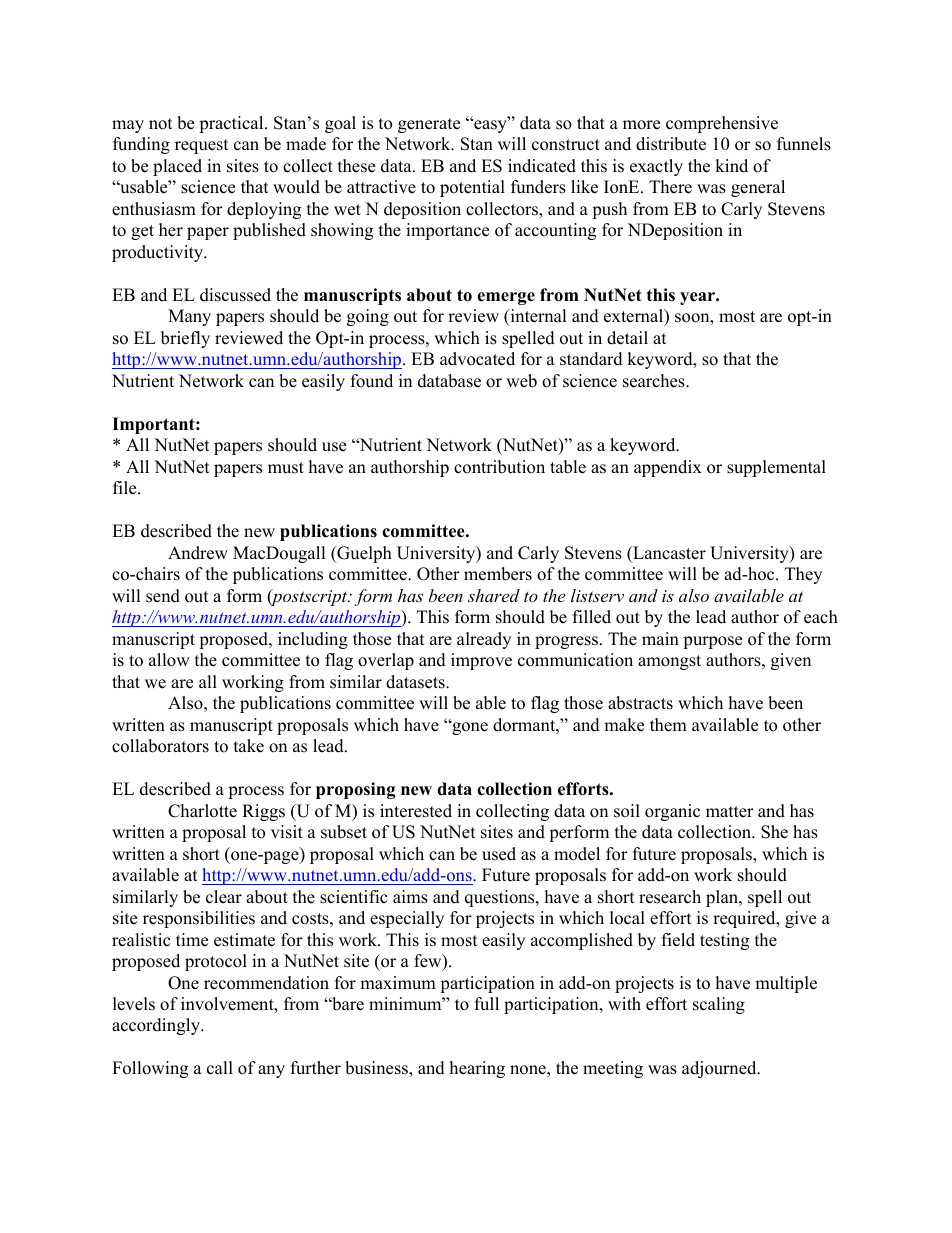 The height and width of the image is (1233, 952). I want to click on easy, so click(490, 126).
